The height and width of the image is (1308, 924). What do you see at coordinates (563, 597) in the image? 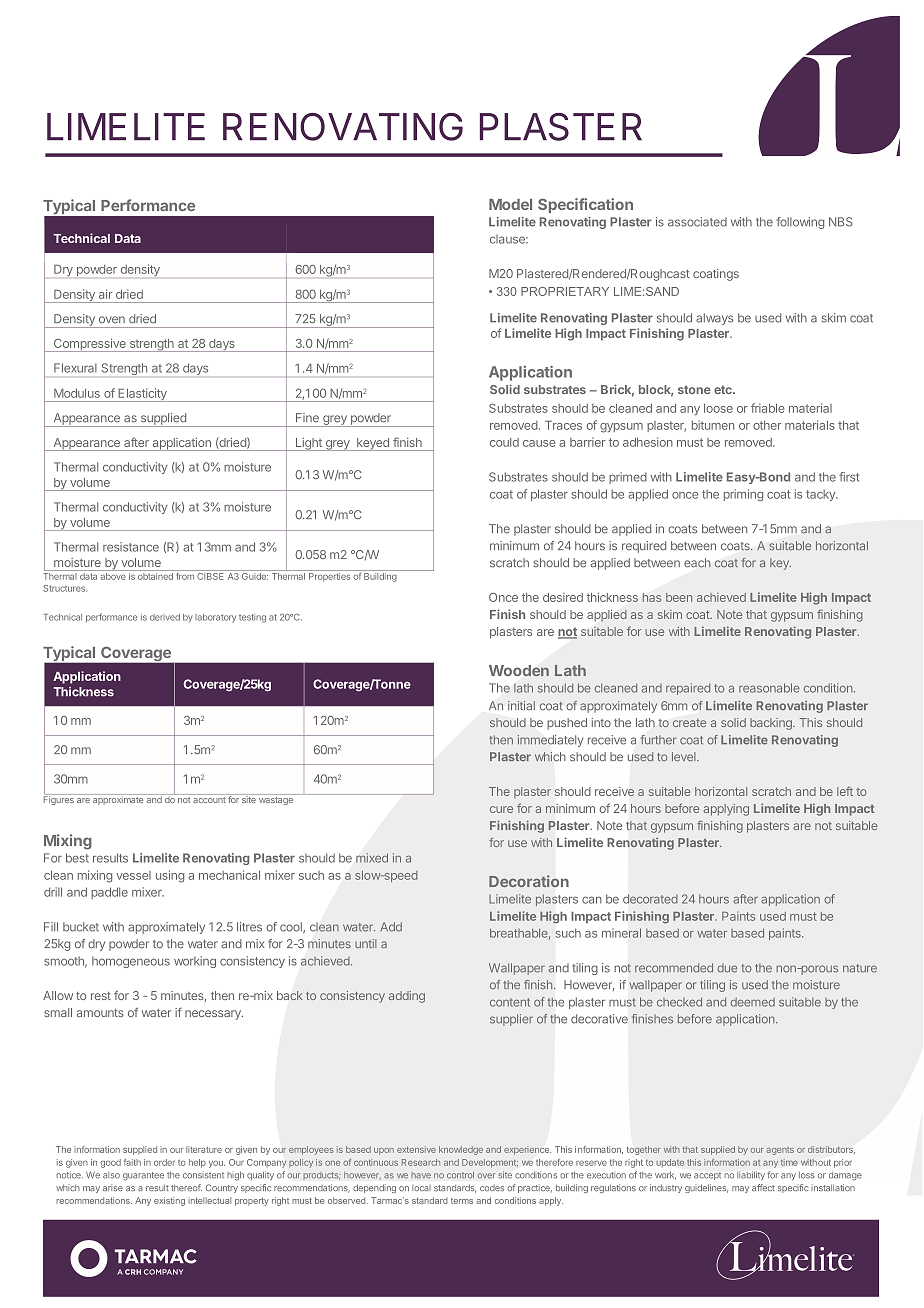
I see `desired` at bounding box center [563, 597].
